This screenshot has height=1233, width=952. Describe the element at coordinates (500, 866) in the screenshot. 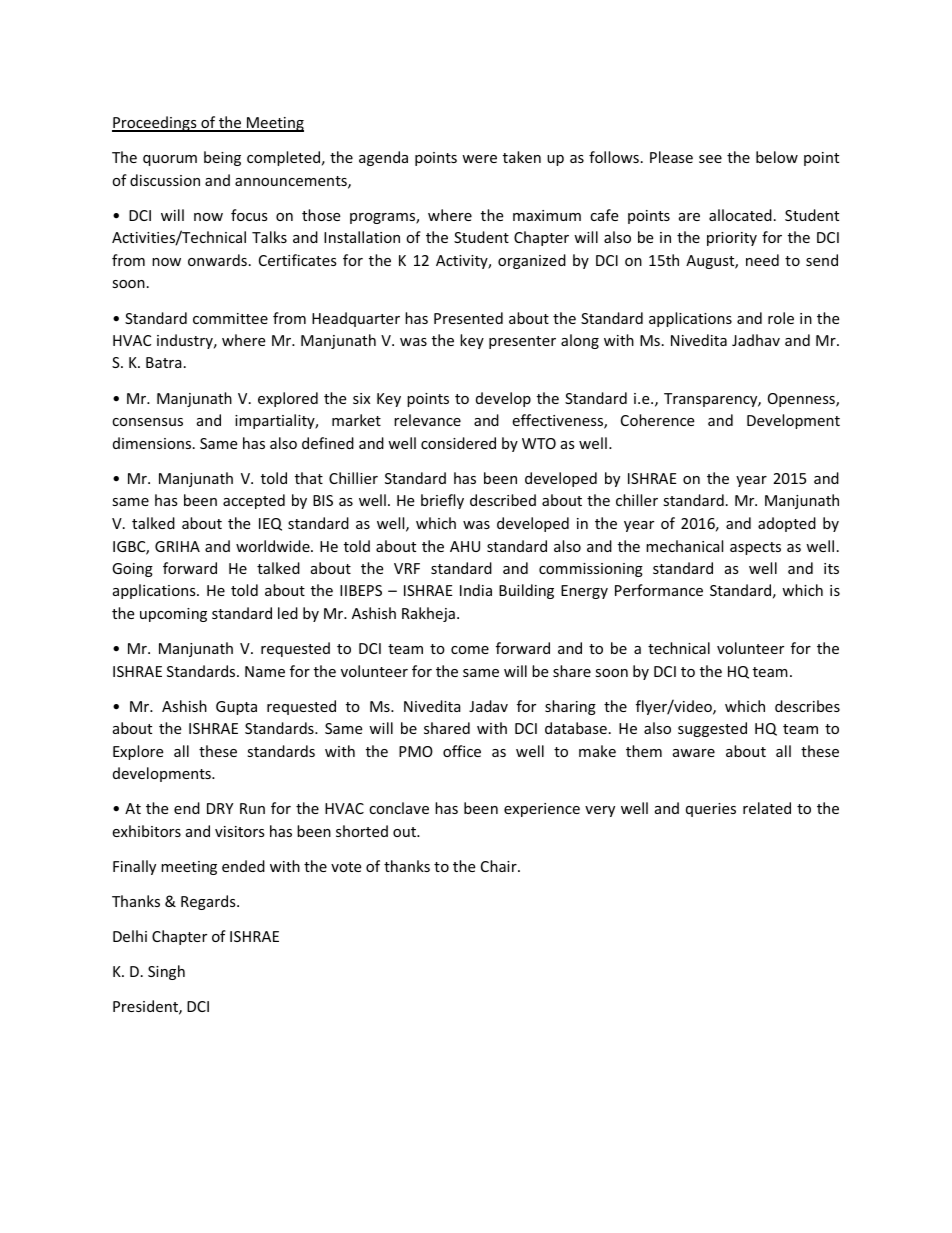

I see `Chair` at that location.
